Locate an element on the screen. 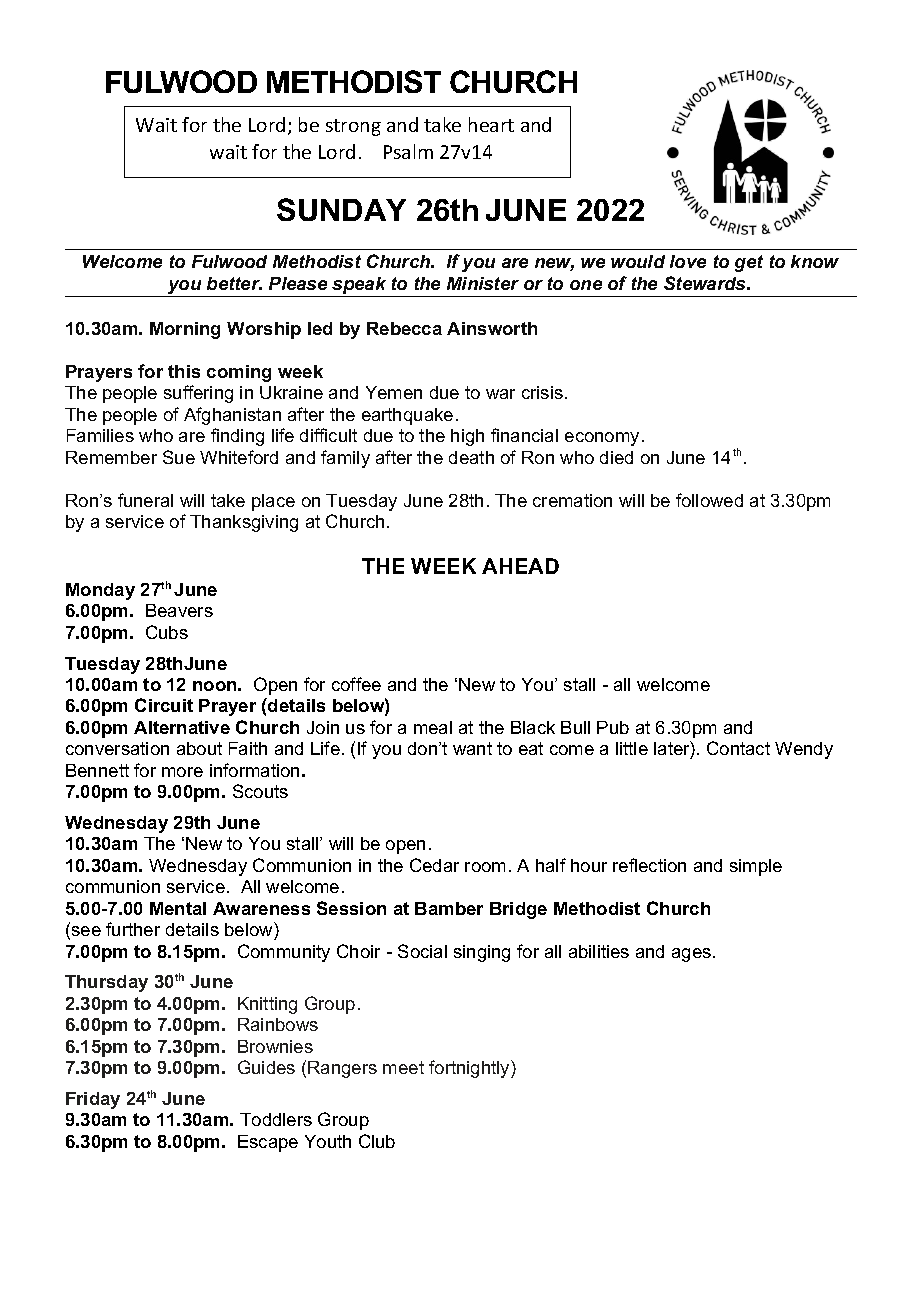 The width and height of the screenshot is (924, 1308). Cubs is located at coordinates (167, 632).
